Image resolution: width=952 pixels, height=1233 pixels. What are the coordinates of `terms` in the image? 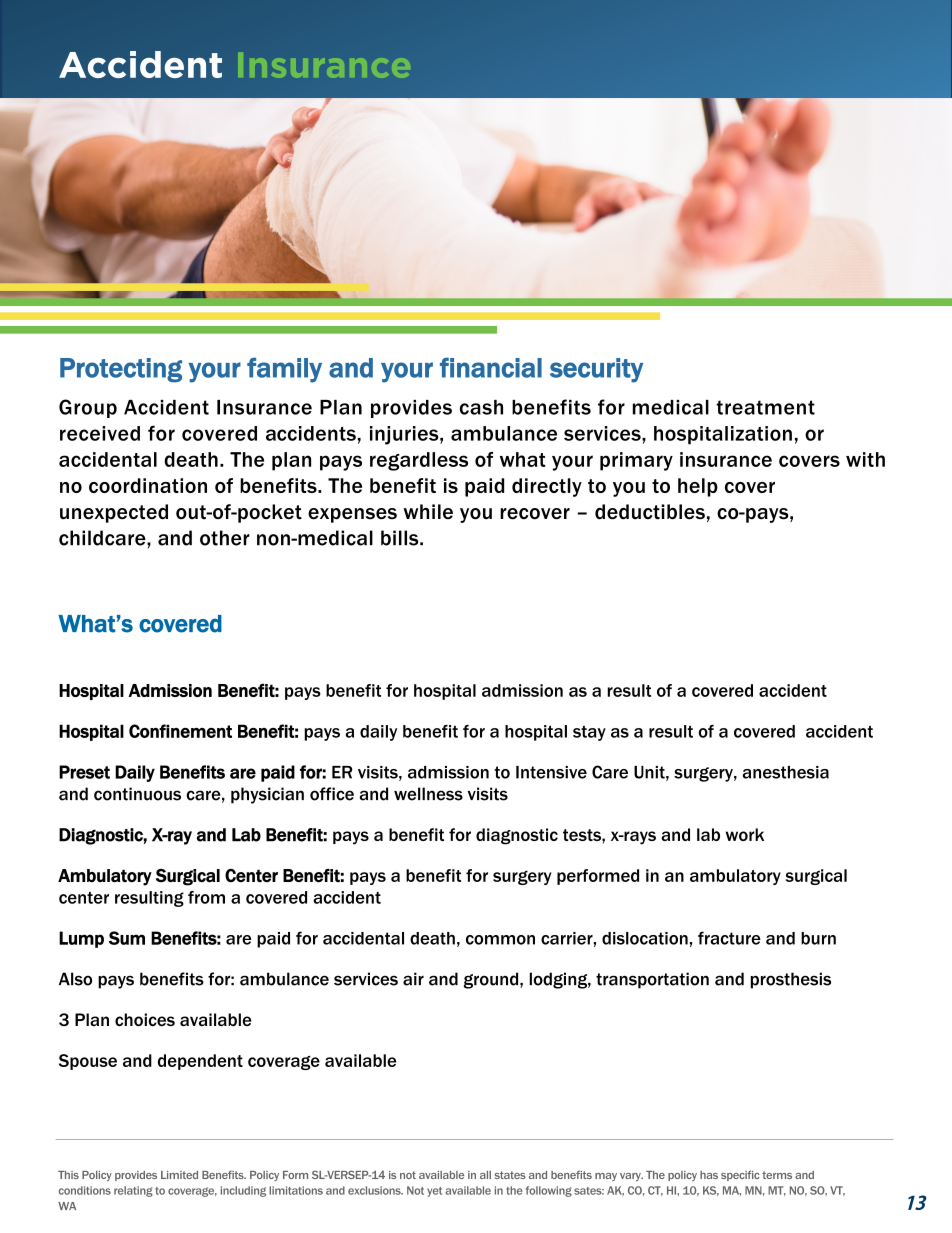 It's located at (777, 1175).
